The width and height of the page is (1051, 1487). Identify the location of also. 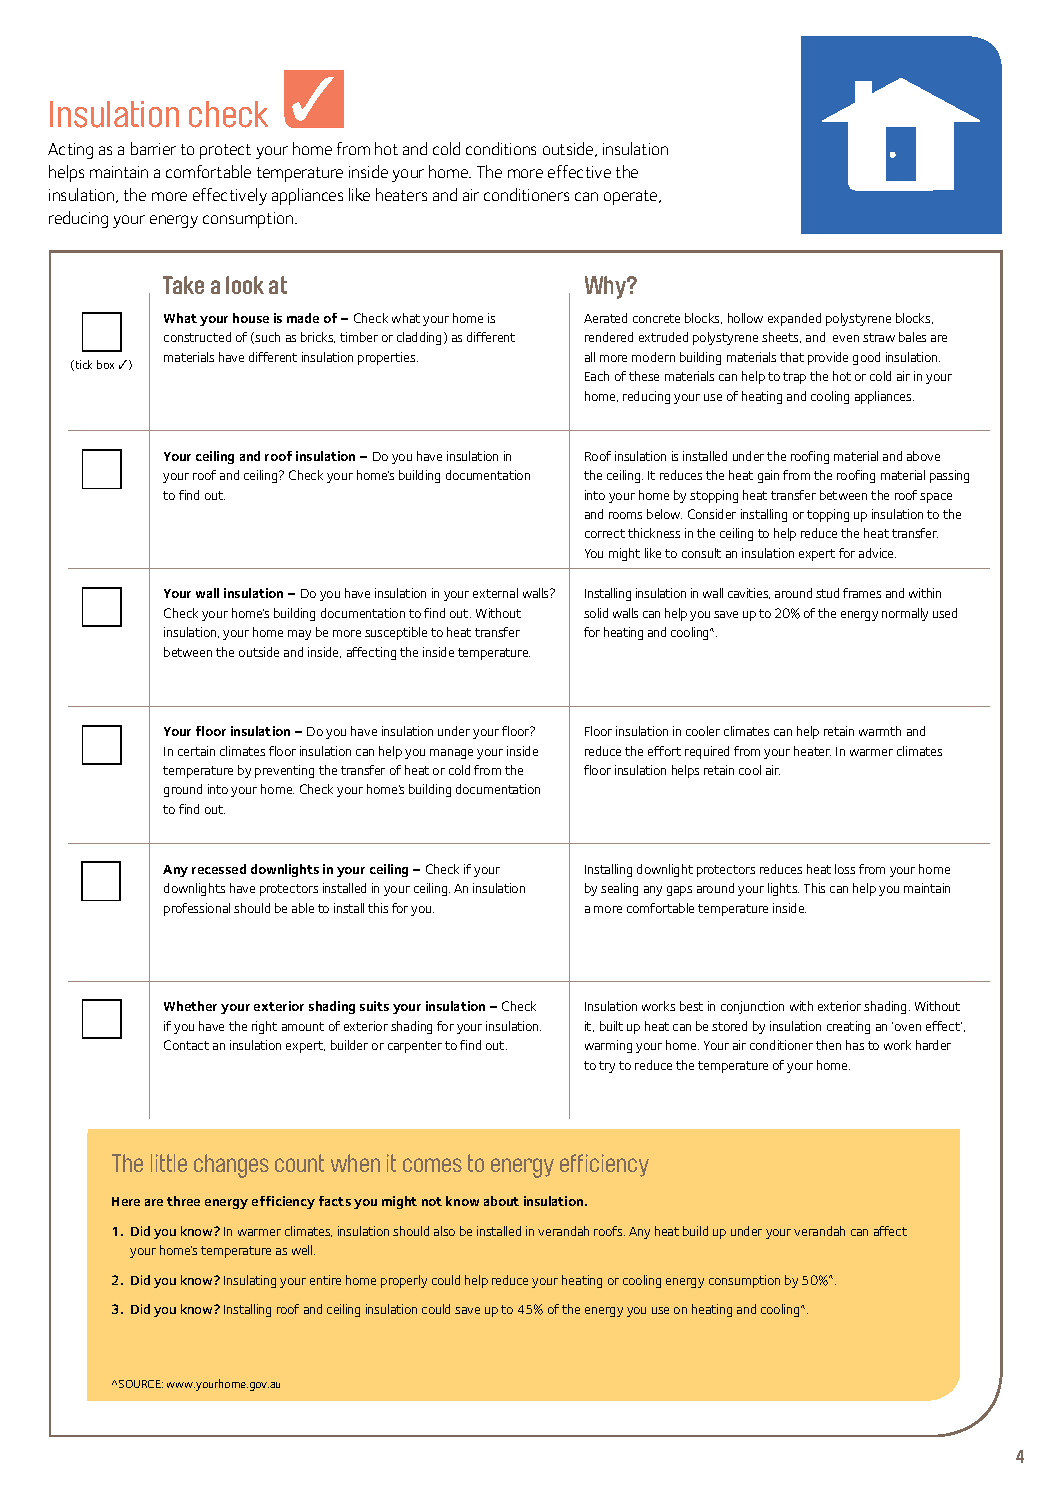
(444, 1231).
